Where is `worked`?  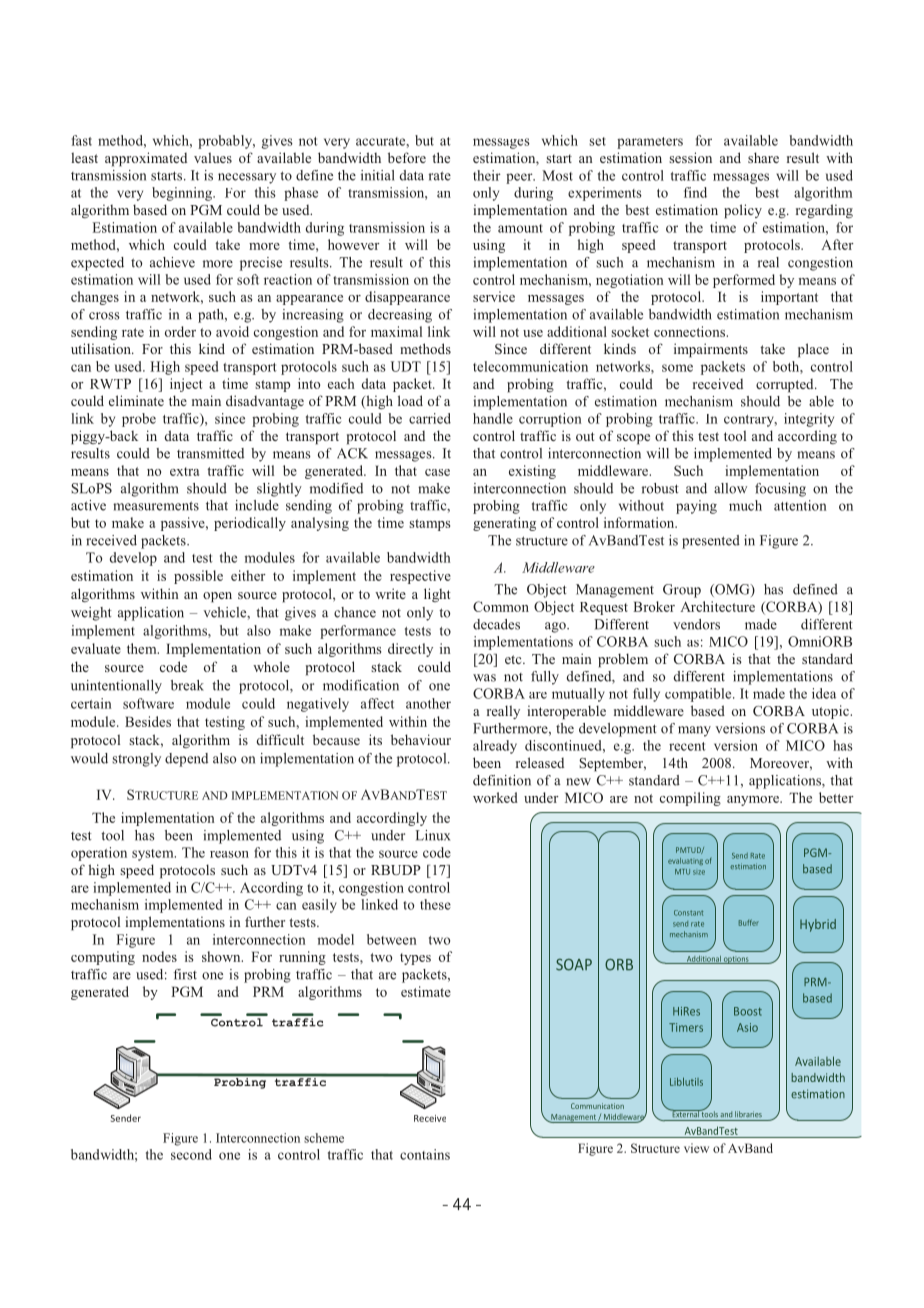 worked is located at coordinates (495, 797).
